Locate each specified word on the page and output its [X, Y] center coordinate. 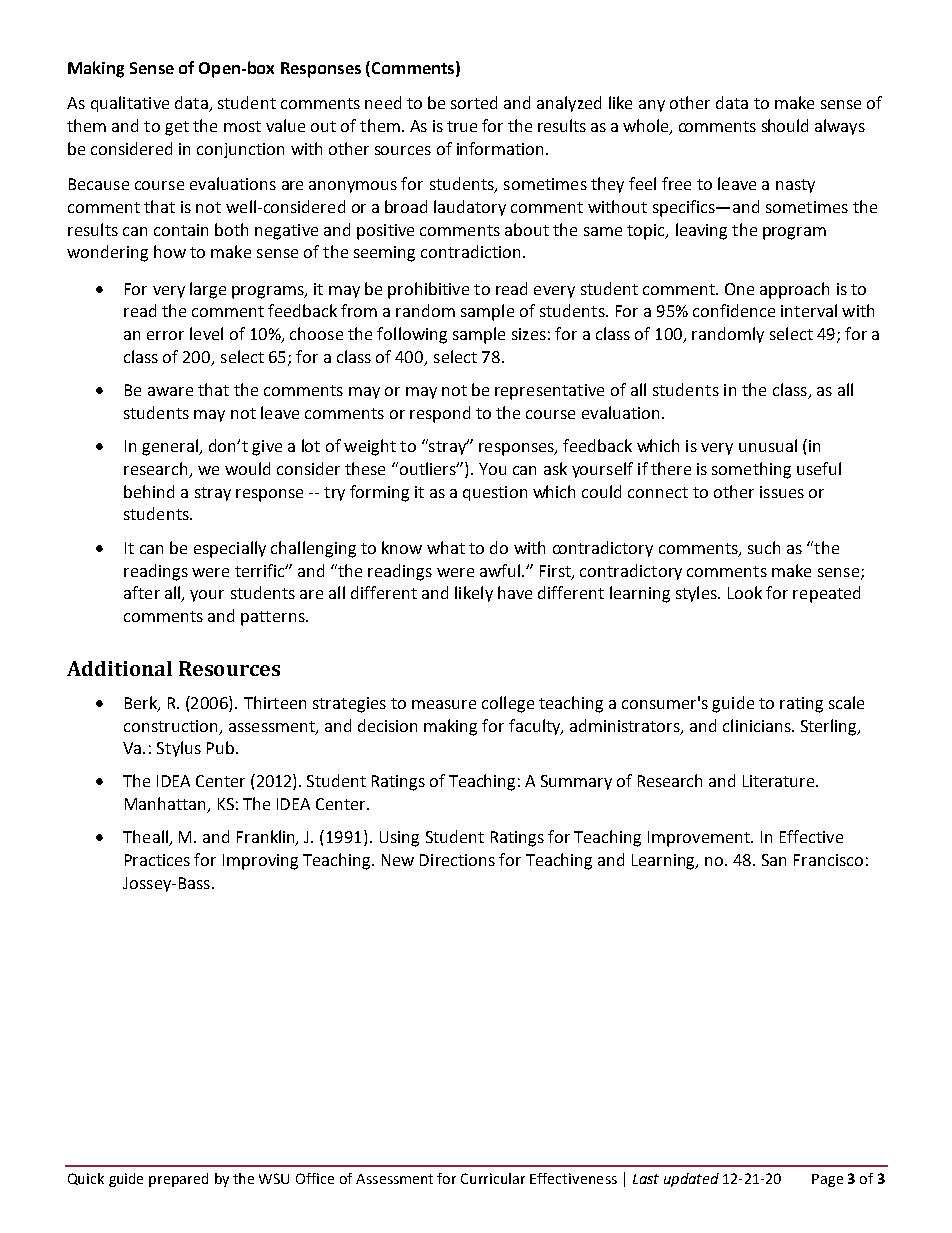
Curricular [493, 1178]
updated [691, 1180]
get [177, 128]
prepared [178, 1180]
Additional [119, 668]
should [785, 125]
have [515, 592]
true [462, 126]
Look [745, 592]
